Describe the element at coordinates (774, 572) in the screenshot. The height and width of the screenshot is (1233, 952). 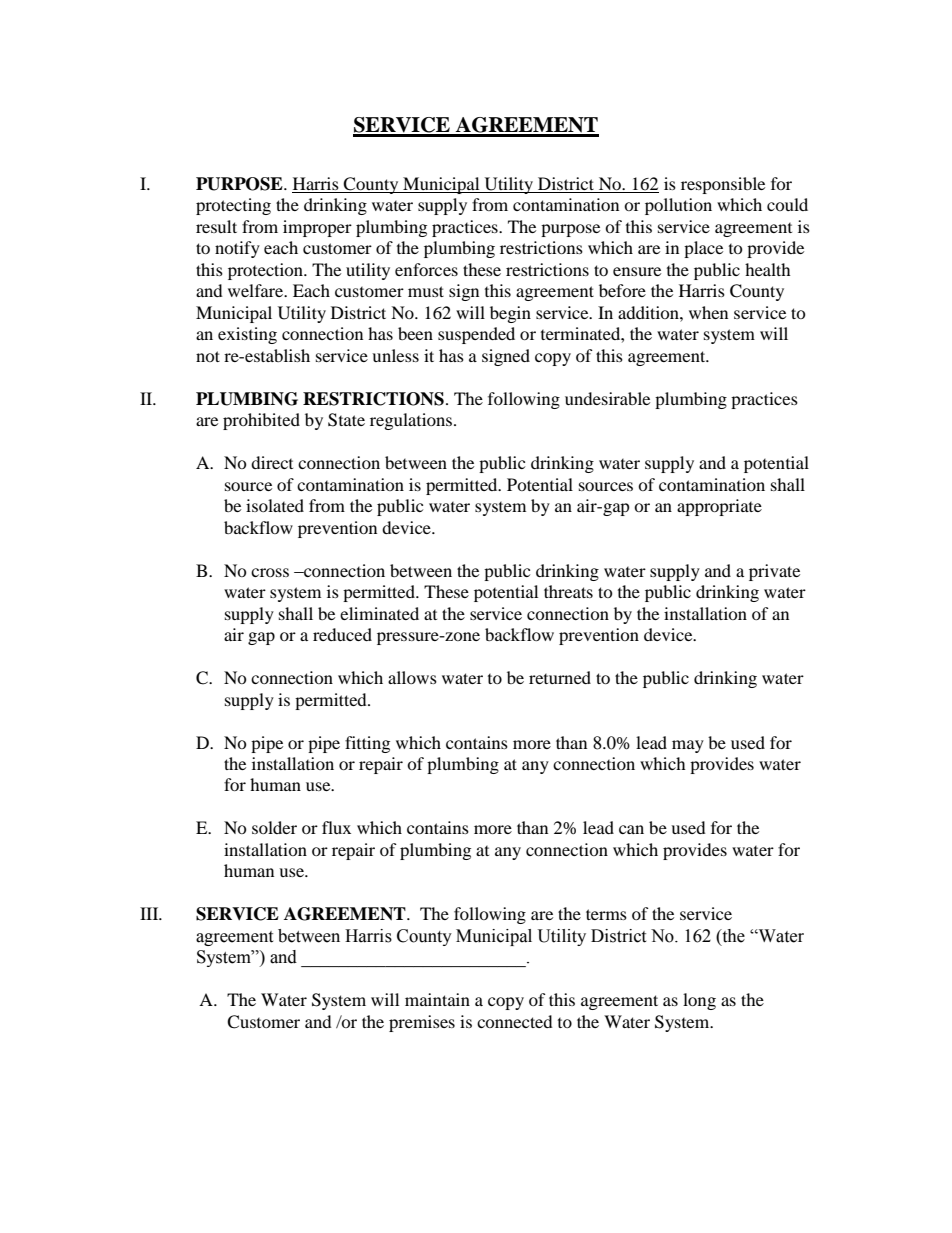
I see `private` at that location.
